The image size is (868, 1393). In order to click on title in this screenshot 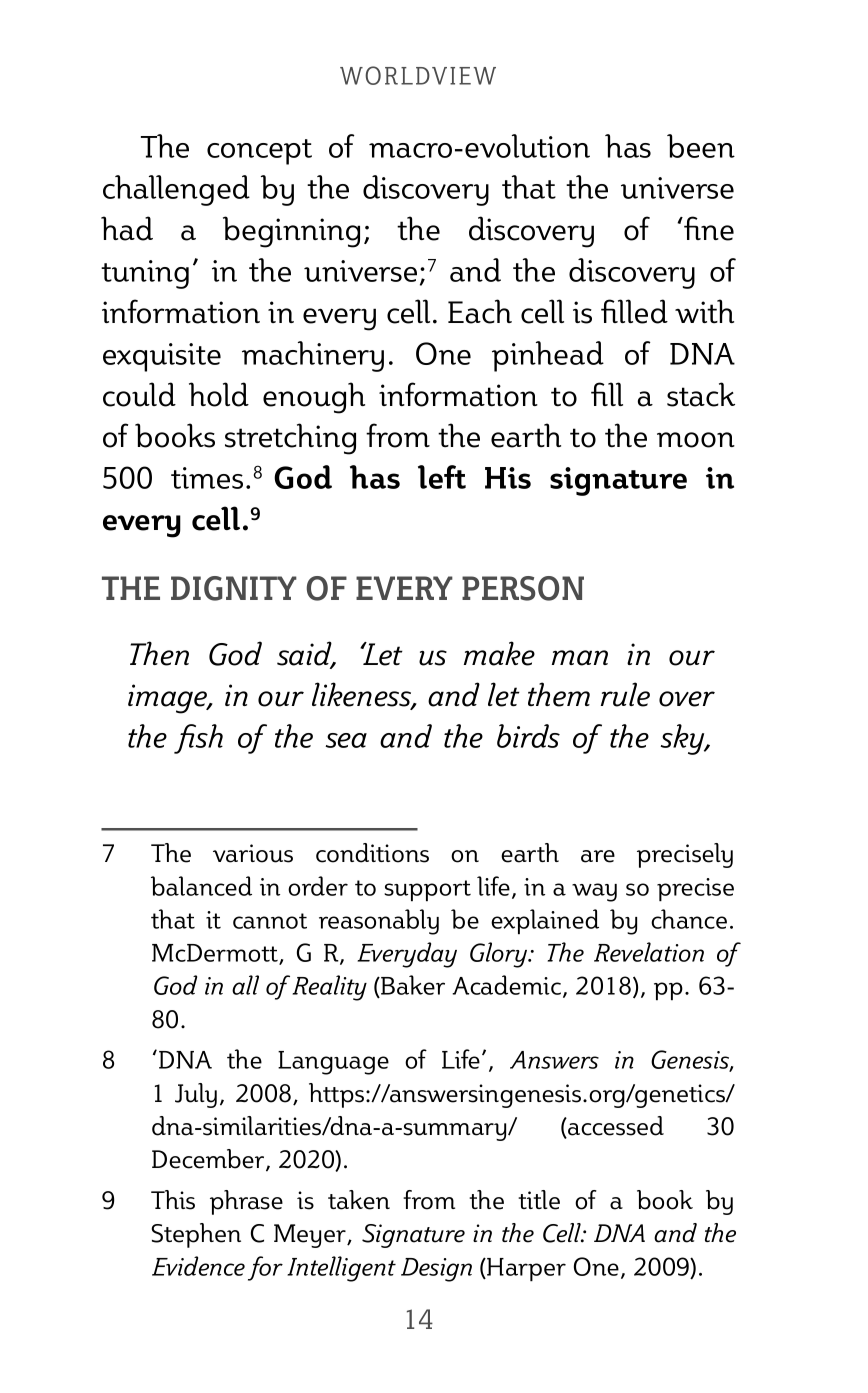, I will do `click(539, 1200)`.
